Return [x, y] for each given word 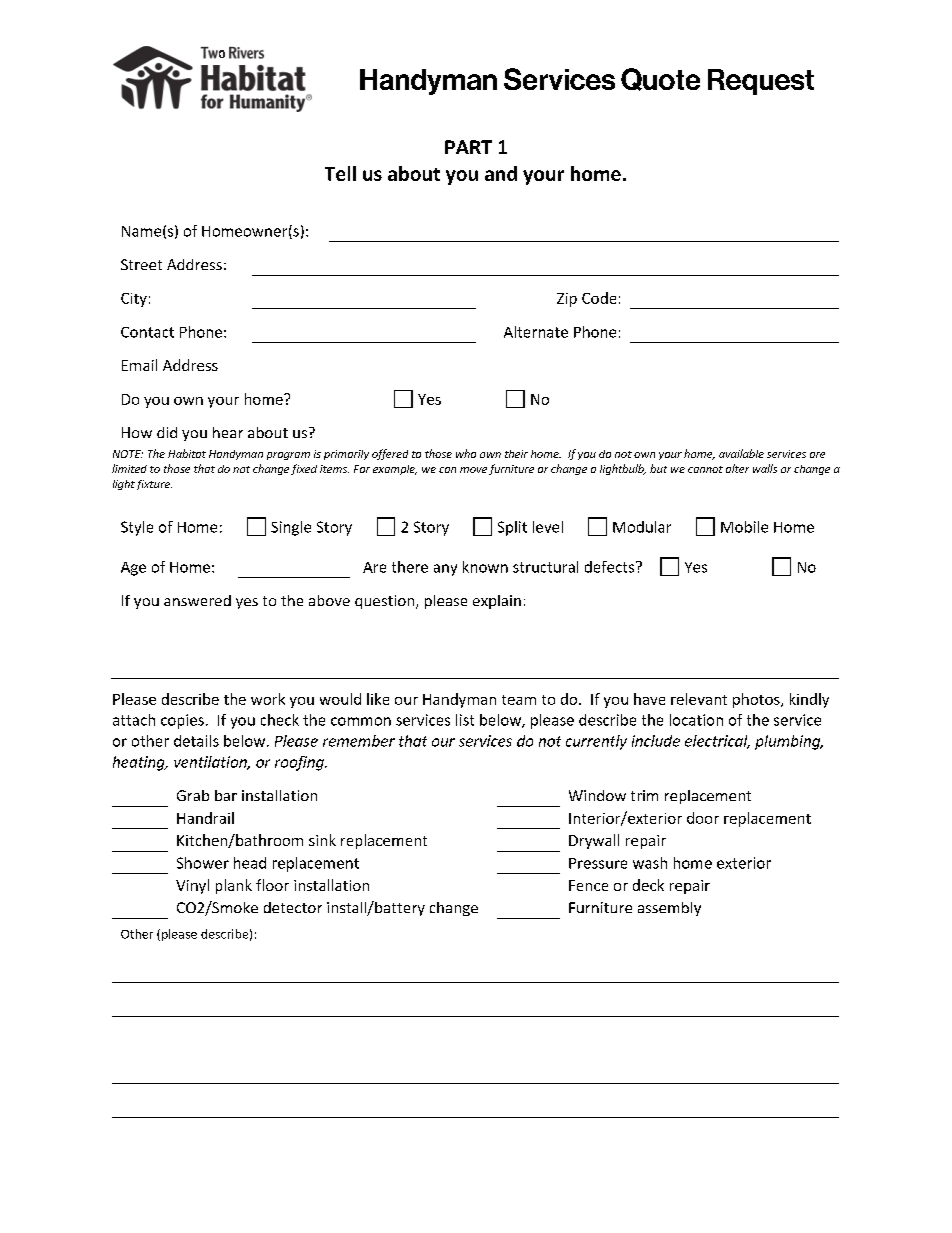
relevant [699, 699]
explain [497, 602]
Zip [567, 300]
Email [139, 365]
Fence [588, 885]
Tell [340, 173]
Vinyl [192, 886]
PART [468, 147]
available [741, 453]
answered [197, 600]
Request [761, 82]
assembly [669, 909]
